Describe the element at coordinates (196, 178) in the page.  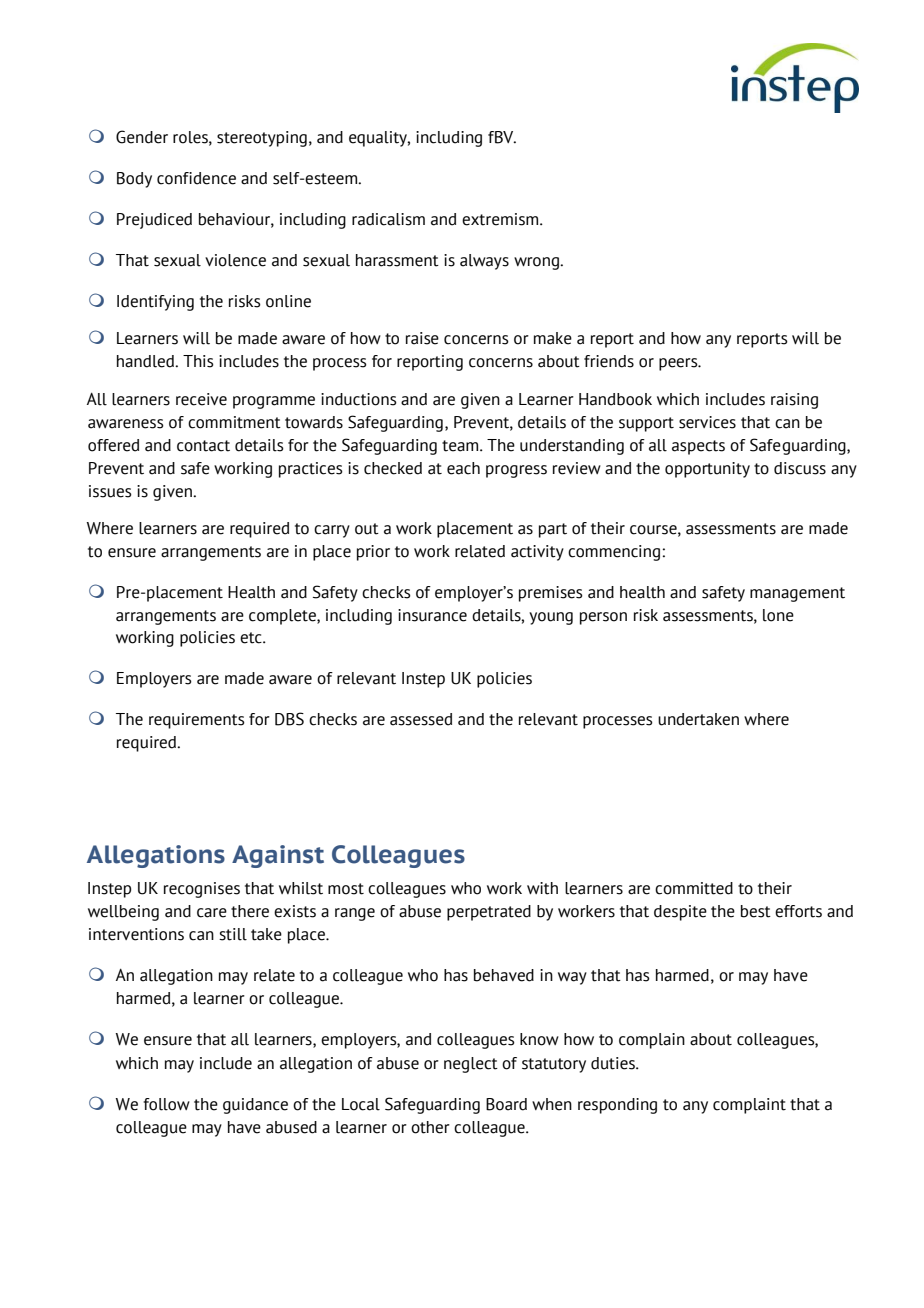
I see `confidence` at that location.
